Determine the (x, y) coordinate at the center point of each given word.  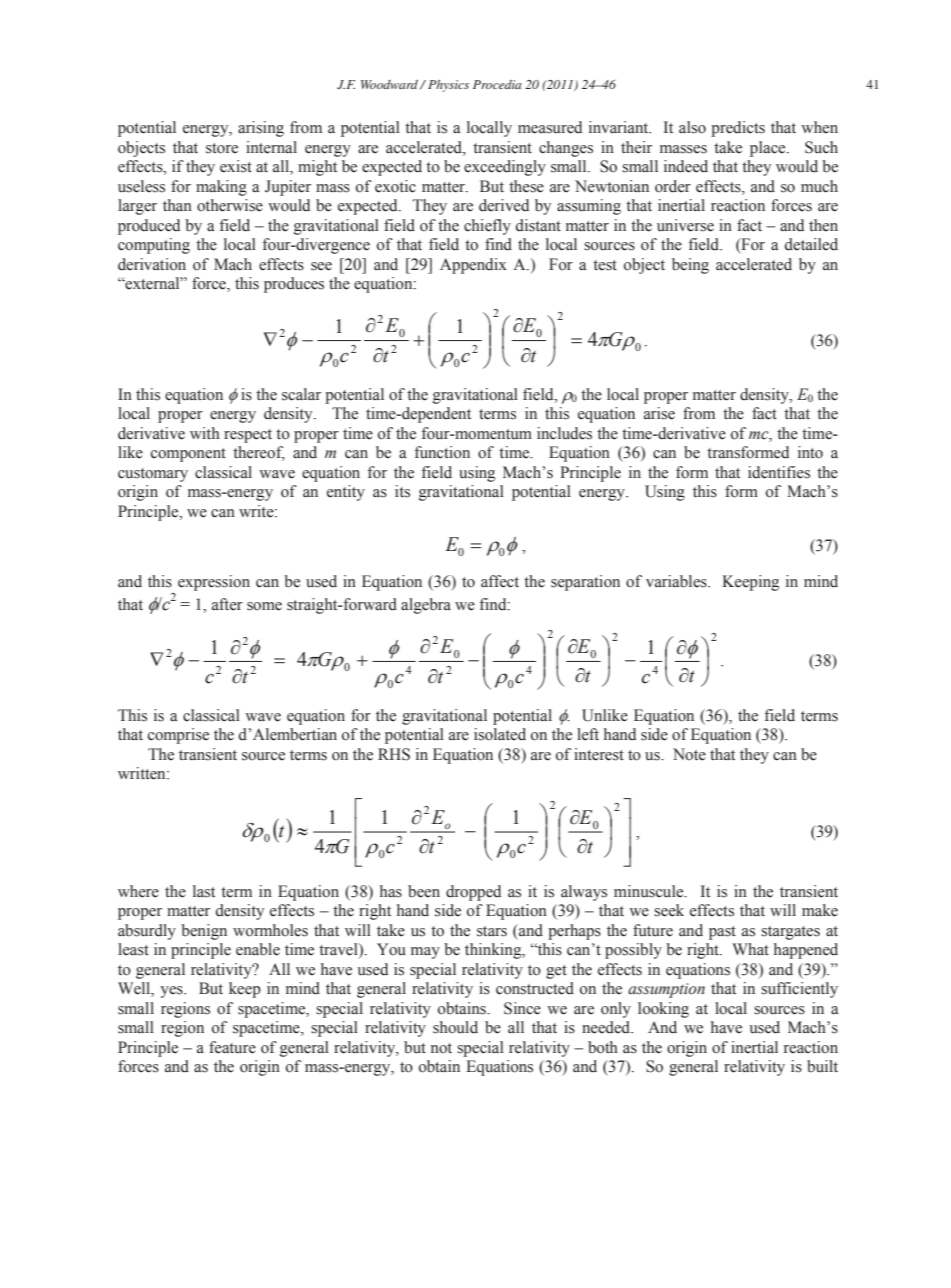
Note (689, 754)
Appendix (473, 266)
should (455, 1027)
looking (663, 1010)
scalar (301, 394)
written (143, 773)
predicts (738, 129)
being (690, 266)
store (222, 148)
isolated (500, 734)
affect (500, 581)
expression (214, 583)
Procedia (497, 84)
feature (232, 1047)
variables (677, 581)
